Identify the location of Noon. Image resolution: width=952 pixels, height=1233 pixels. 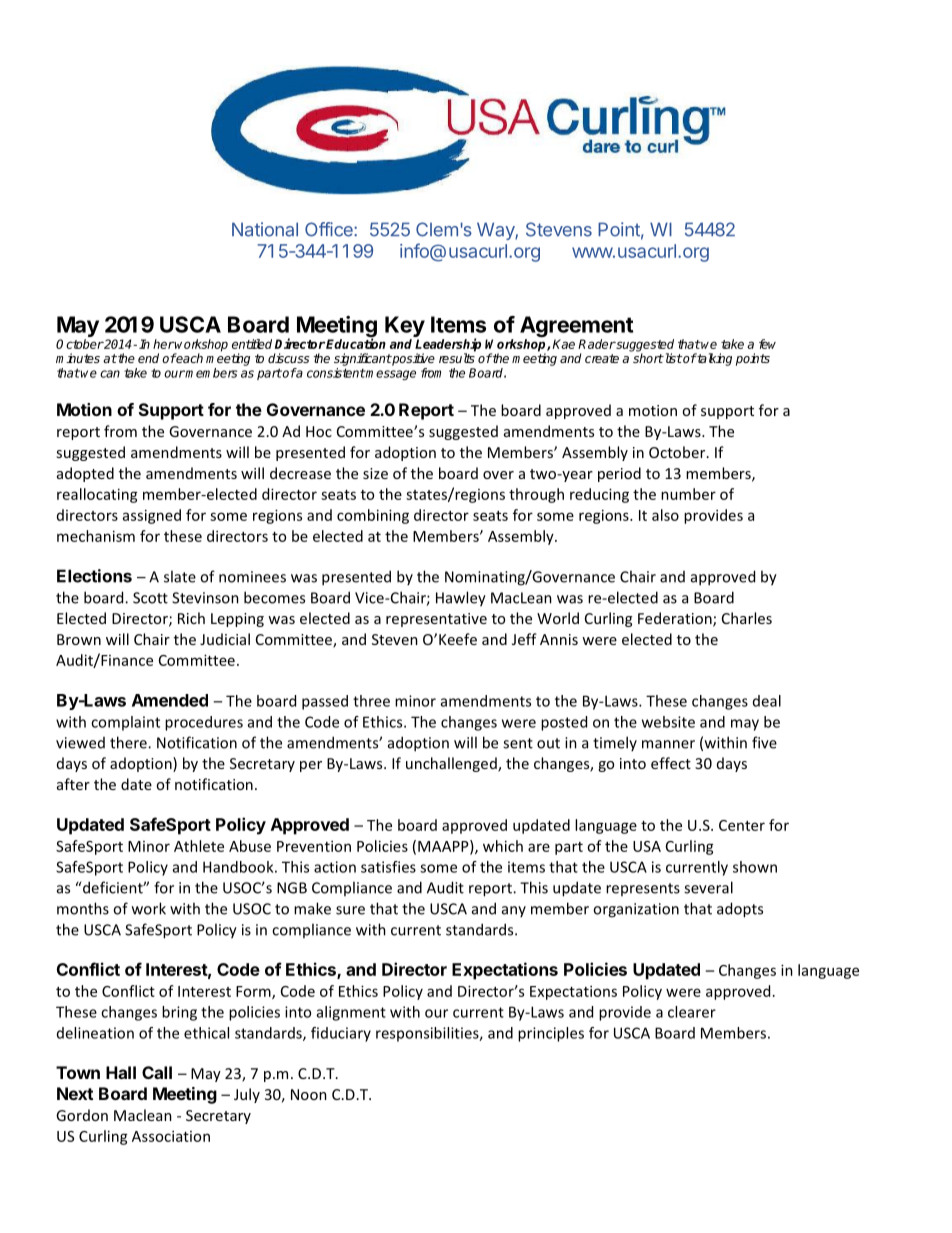
(309, 1094).
